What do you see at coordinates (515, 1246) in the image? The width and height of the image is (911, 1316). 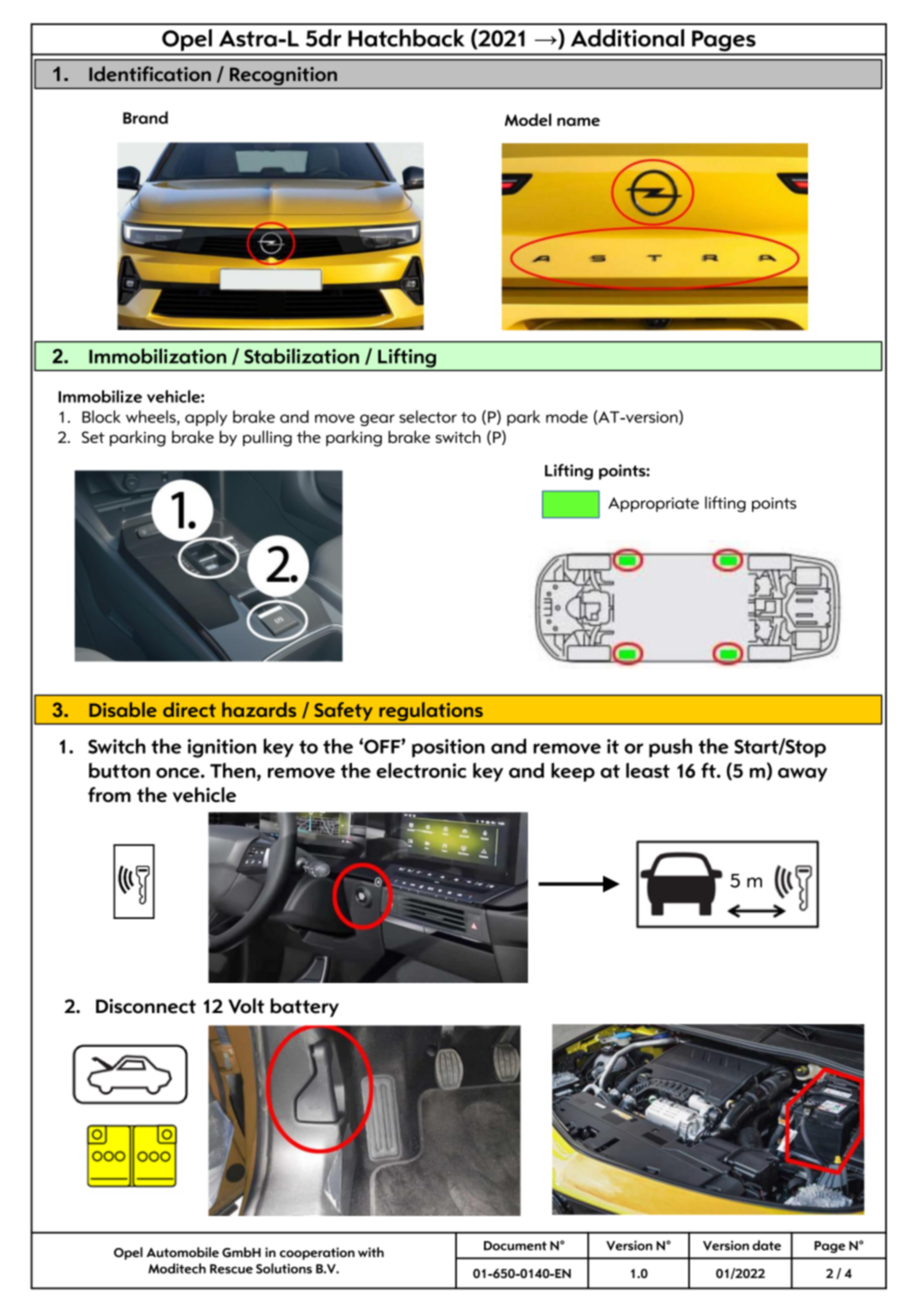 I see `Document` at bounding box center [515, 1246].
